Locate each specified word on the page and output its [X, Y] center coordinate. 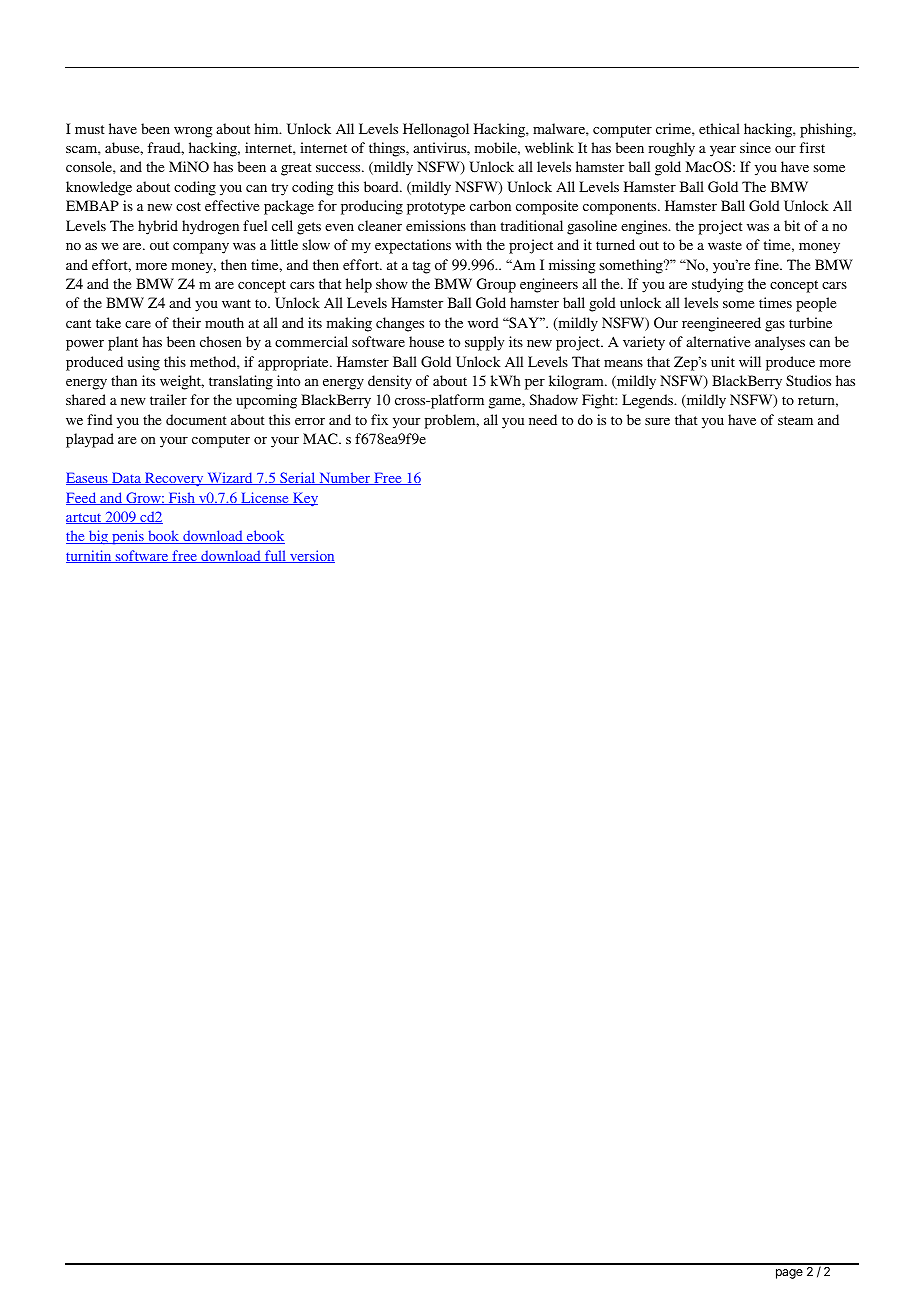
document [196, 419]
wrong [193, 132]
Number [345, 478]
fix [379, 419]
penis [128, 537]
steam [795, 420]
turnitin [90, 556]
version [311, 556]
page [789, 1274]
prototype [436, 208]
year [723, 151]
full [275, 556]
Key [304, 500]
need [543, 419]
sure [657, 421]
